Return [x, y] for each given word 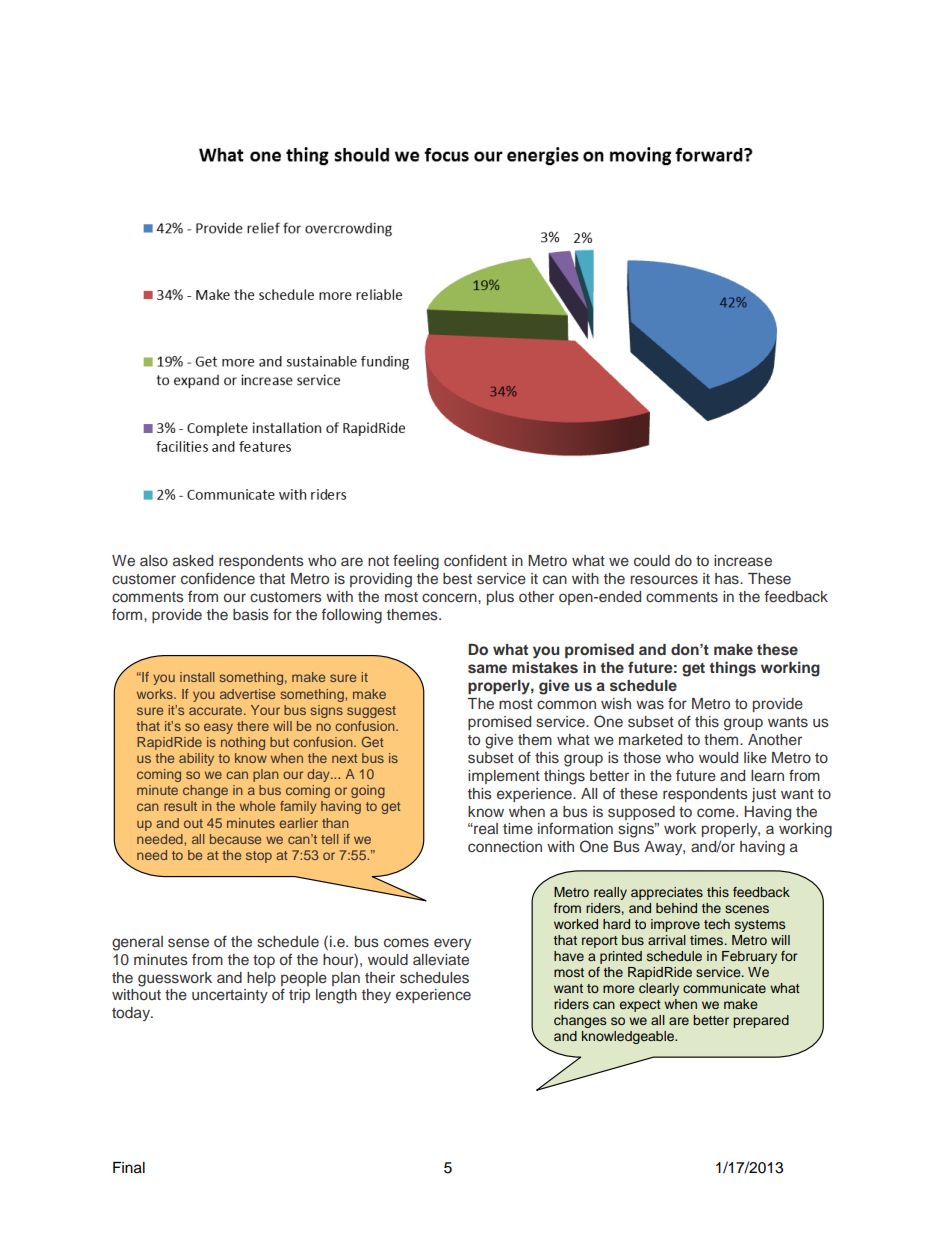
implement [504, 777]
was [650, 705]
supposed [641, 813]
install [197, 677]
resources [664, 580]
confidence [218, 578]
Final [129, 1168]
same [487, 668]
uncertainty [230, 996]
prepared [761, 1021]
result [180, 806]
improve [675, 925]
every [452, 944]
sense [188, 943]
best [457, 578]
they [376, 996]
